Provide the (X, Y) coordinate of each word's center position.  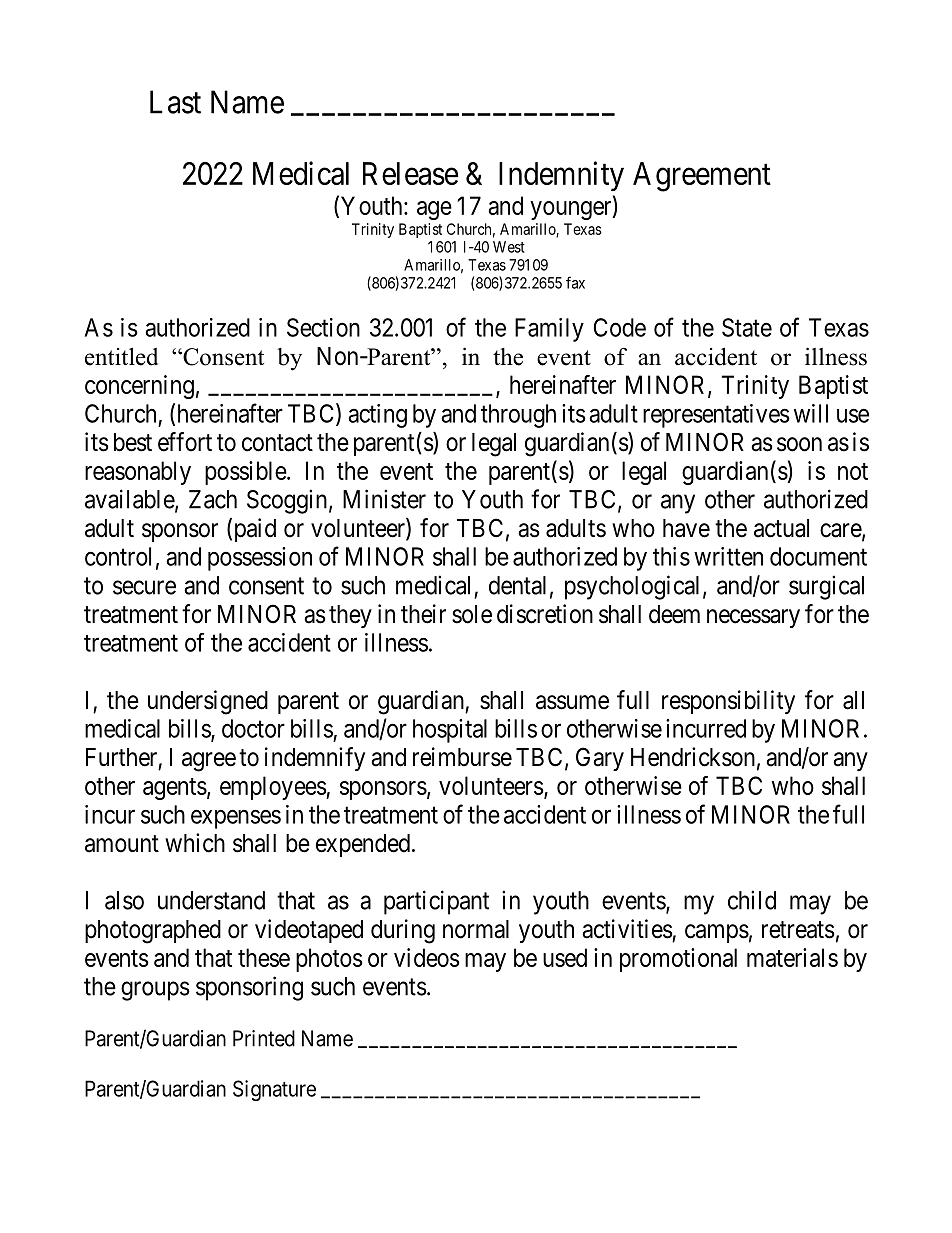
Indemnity (561, 176)
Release (411, 173)
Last (175, 102)
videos (427, 957)
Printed (264, 1038)
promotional (678, 960)
